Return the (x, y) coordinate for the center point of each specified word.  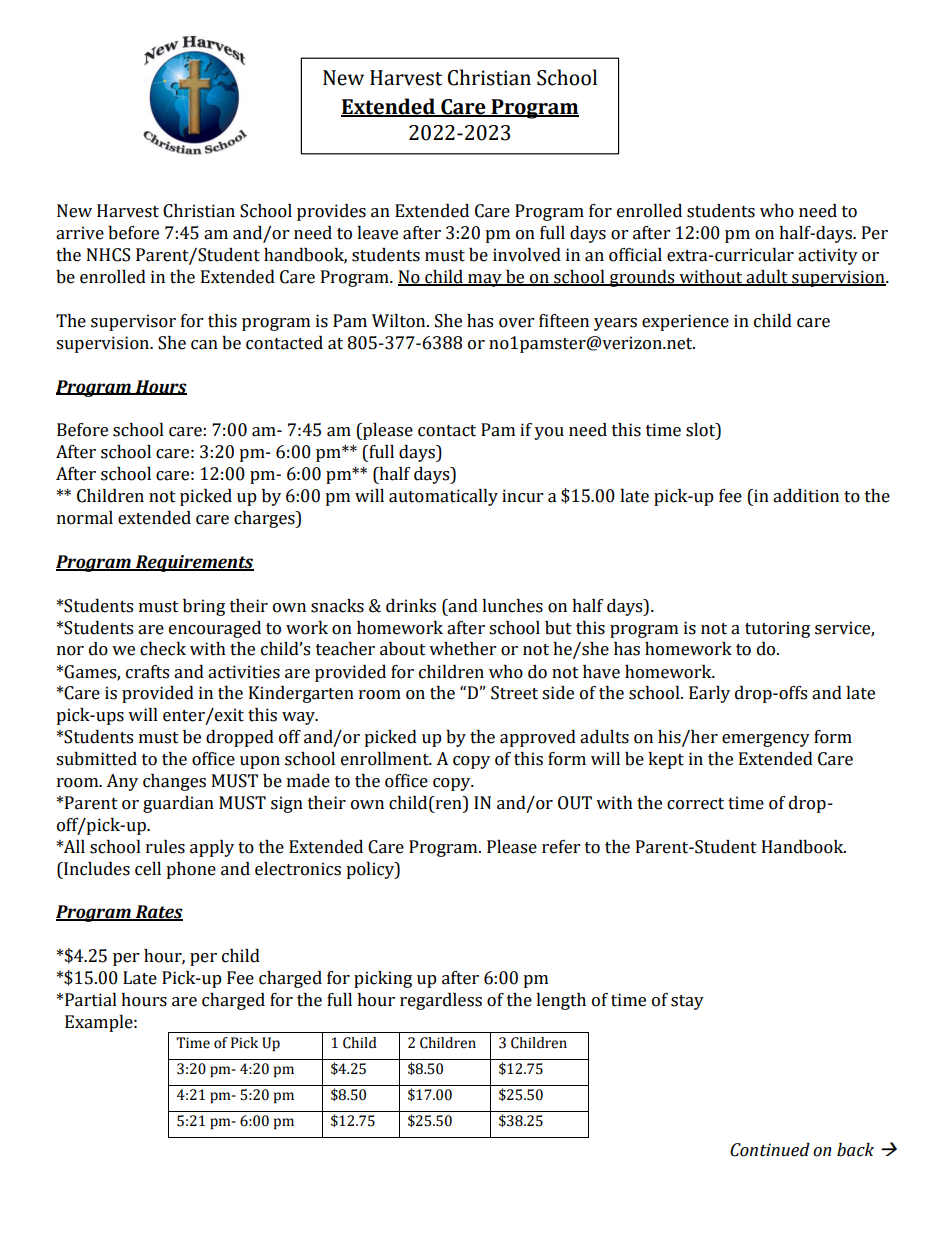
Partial (91, 1000)
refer (561, 847)
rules (165, 847)
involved (527, 255)
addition (806, 496)
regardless (441, 1001)
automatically (443, 497)
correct (695, 804)
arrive (80, 233)
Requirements (193, 563)
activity (828, 256)
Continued (770, 1150)
